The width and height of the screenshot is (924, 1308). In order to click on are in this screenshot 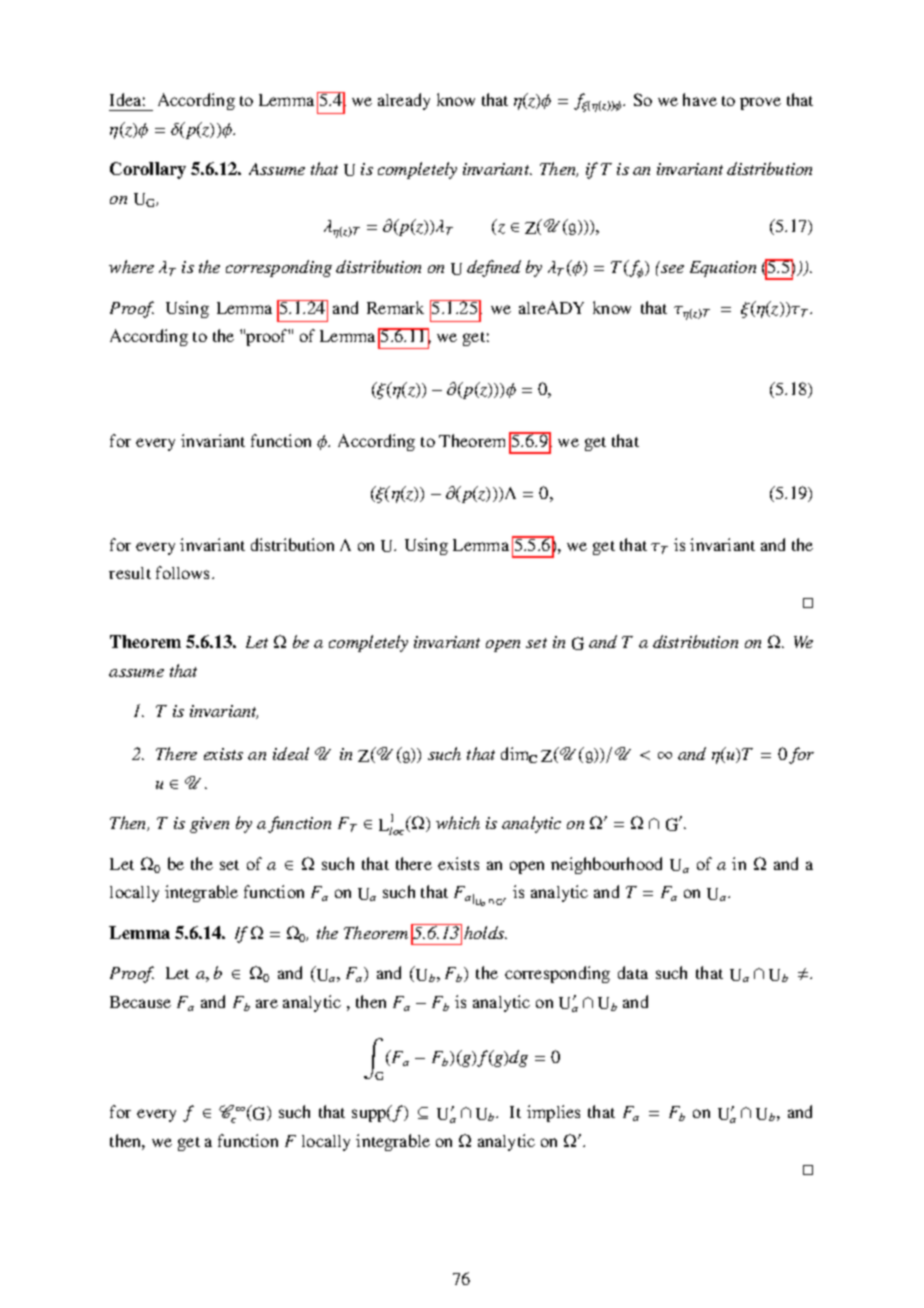, I will do `click(267, 1003)`.
